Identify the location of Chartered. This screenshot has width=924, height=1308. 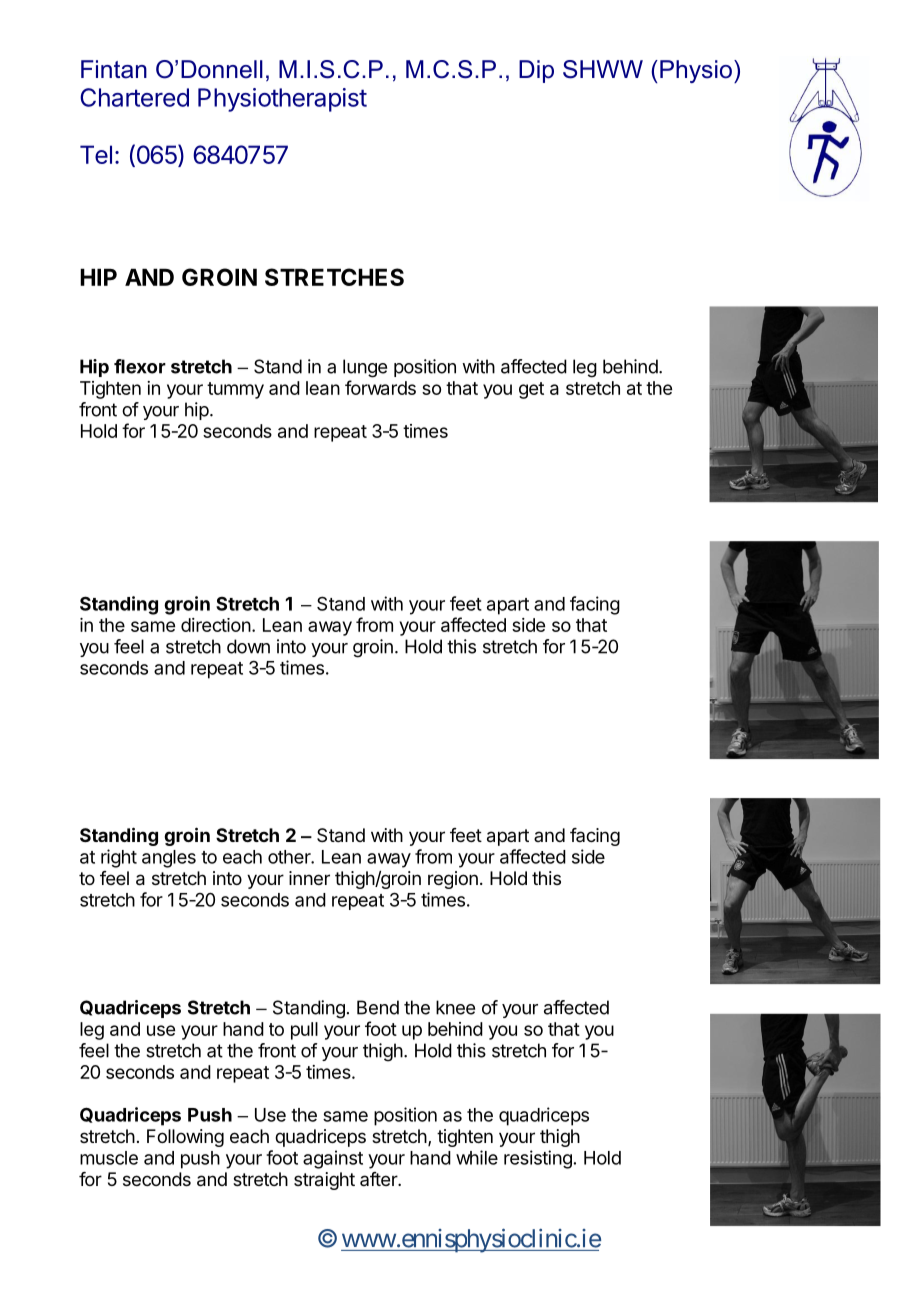
(134, 97).
